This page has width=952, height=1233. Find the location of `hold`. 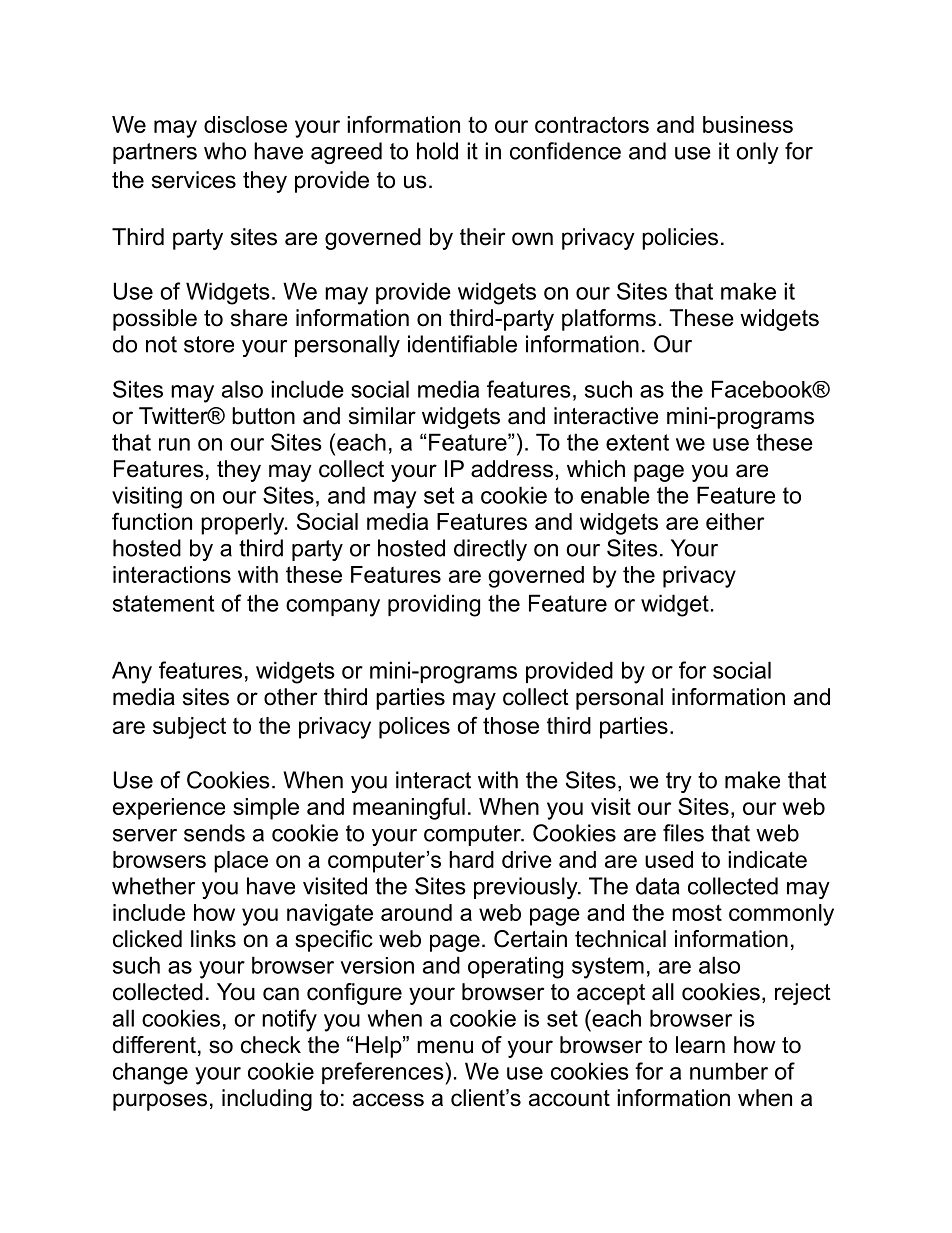

hold is located at coordinates (437, 151).
